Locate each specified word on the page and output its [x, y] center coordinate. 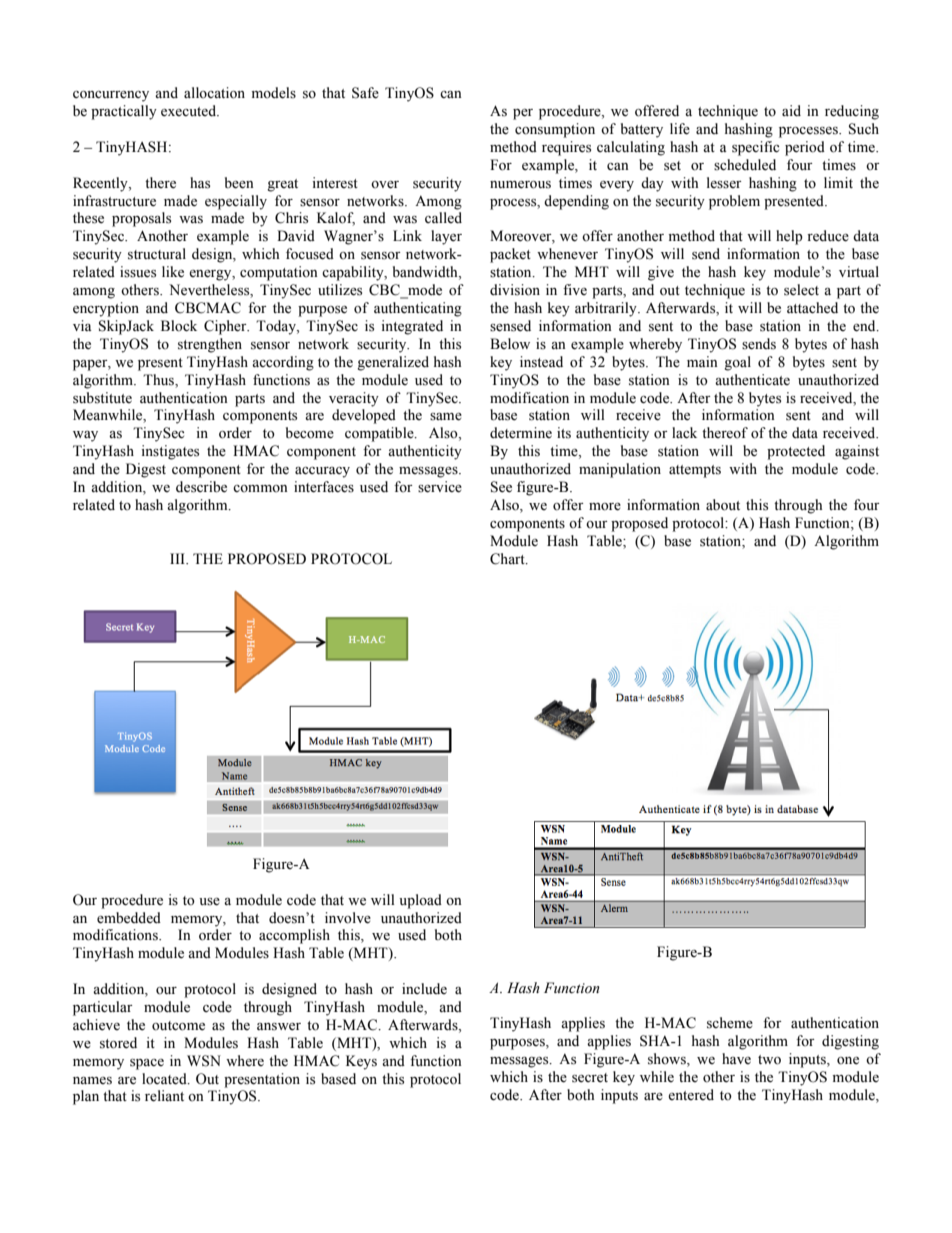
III [178, 558]
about [723, 505]
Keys [361, 1062]
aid [791, 110]
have [736, 1059]
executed [190, 111]
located [165, 1079]
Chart [508, 559]
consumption [555, 130]
